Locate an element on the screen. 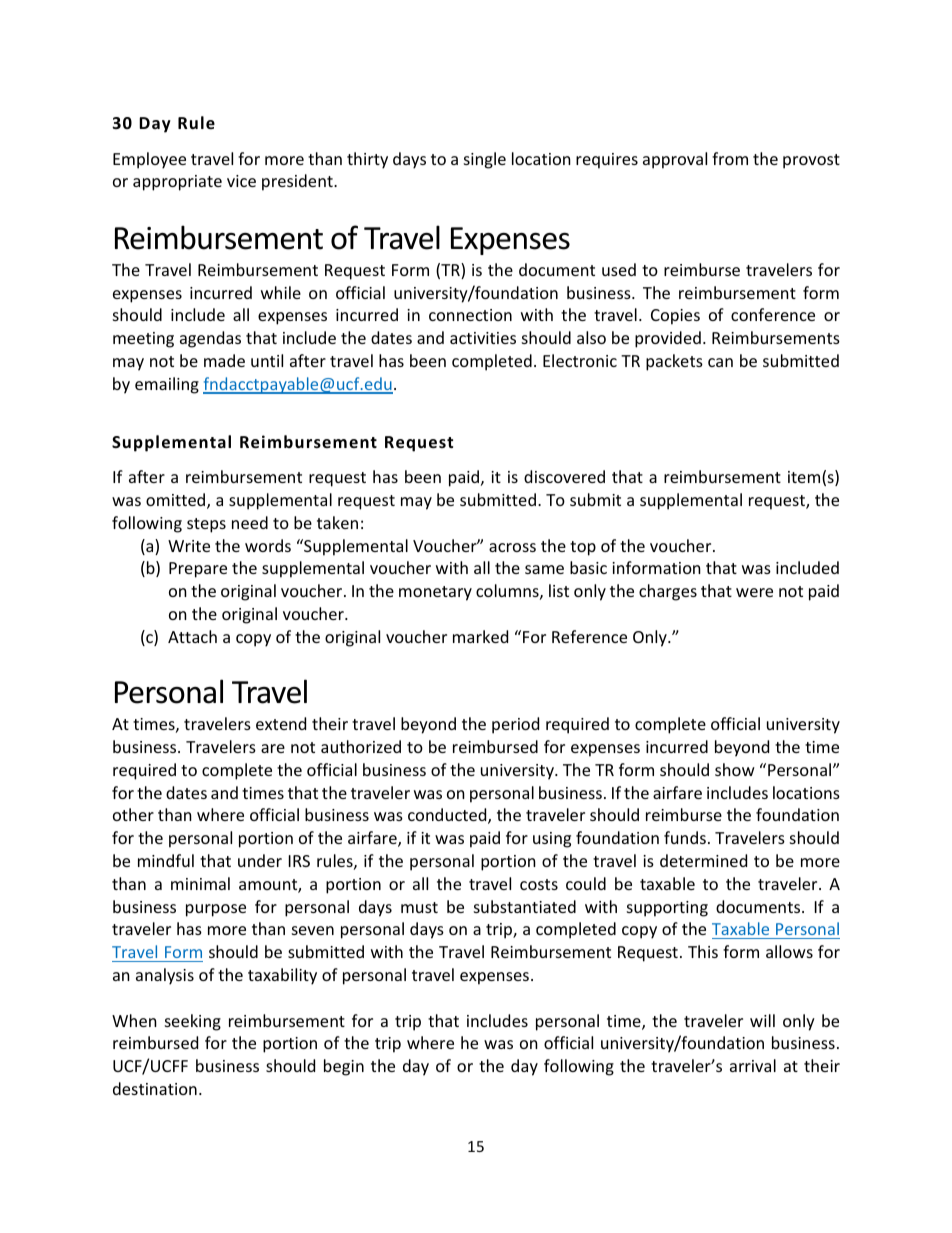 This screenshot has height=1233, width=952. period is located at coordinates (515, 725).
